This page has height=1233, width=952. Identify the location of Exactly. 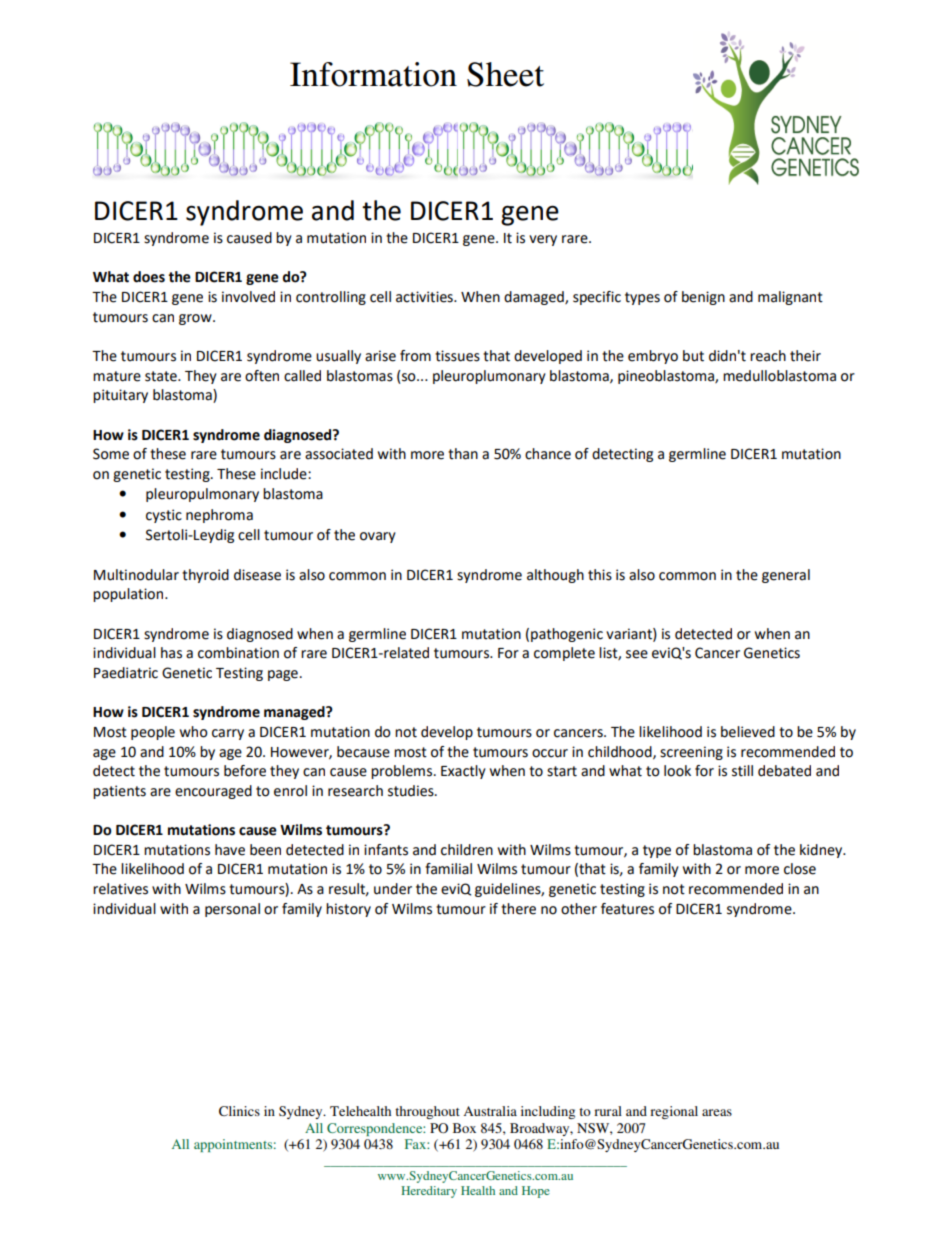
(463, 772).
